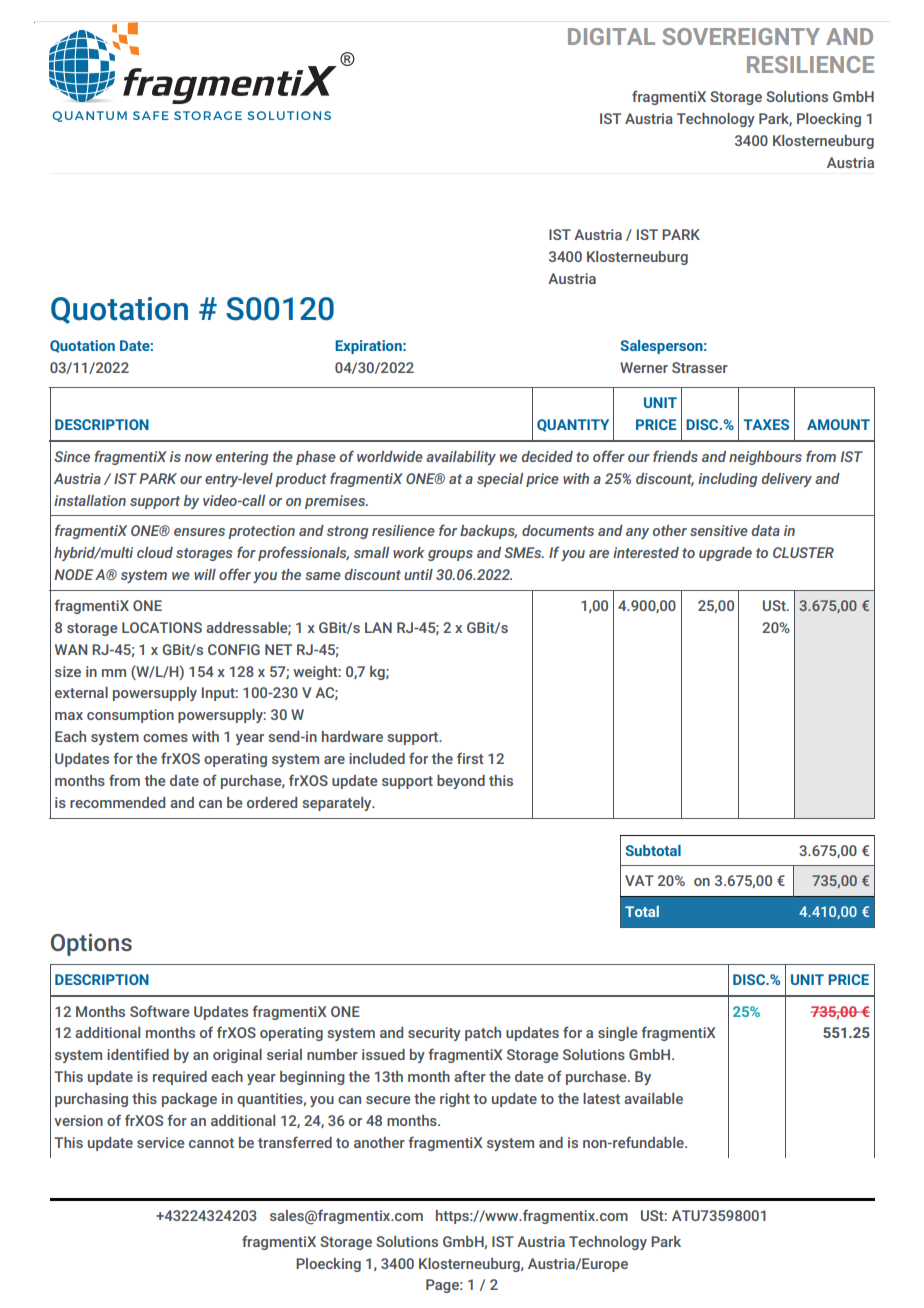 The height and width of the screenshot is (1308, 924). What do you see at coordinates (653, 1098) in the screenshot?
I see `available` at bounding box center [653, 1098].
